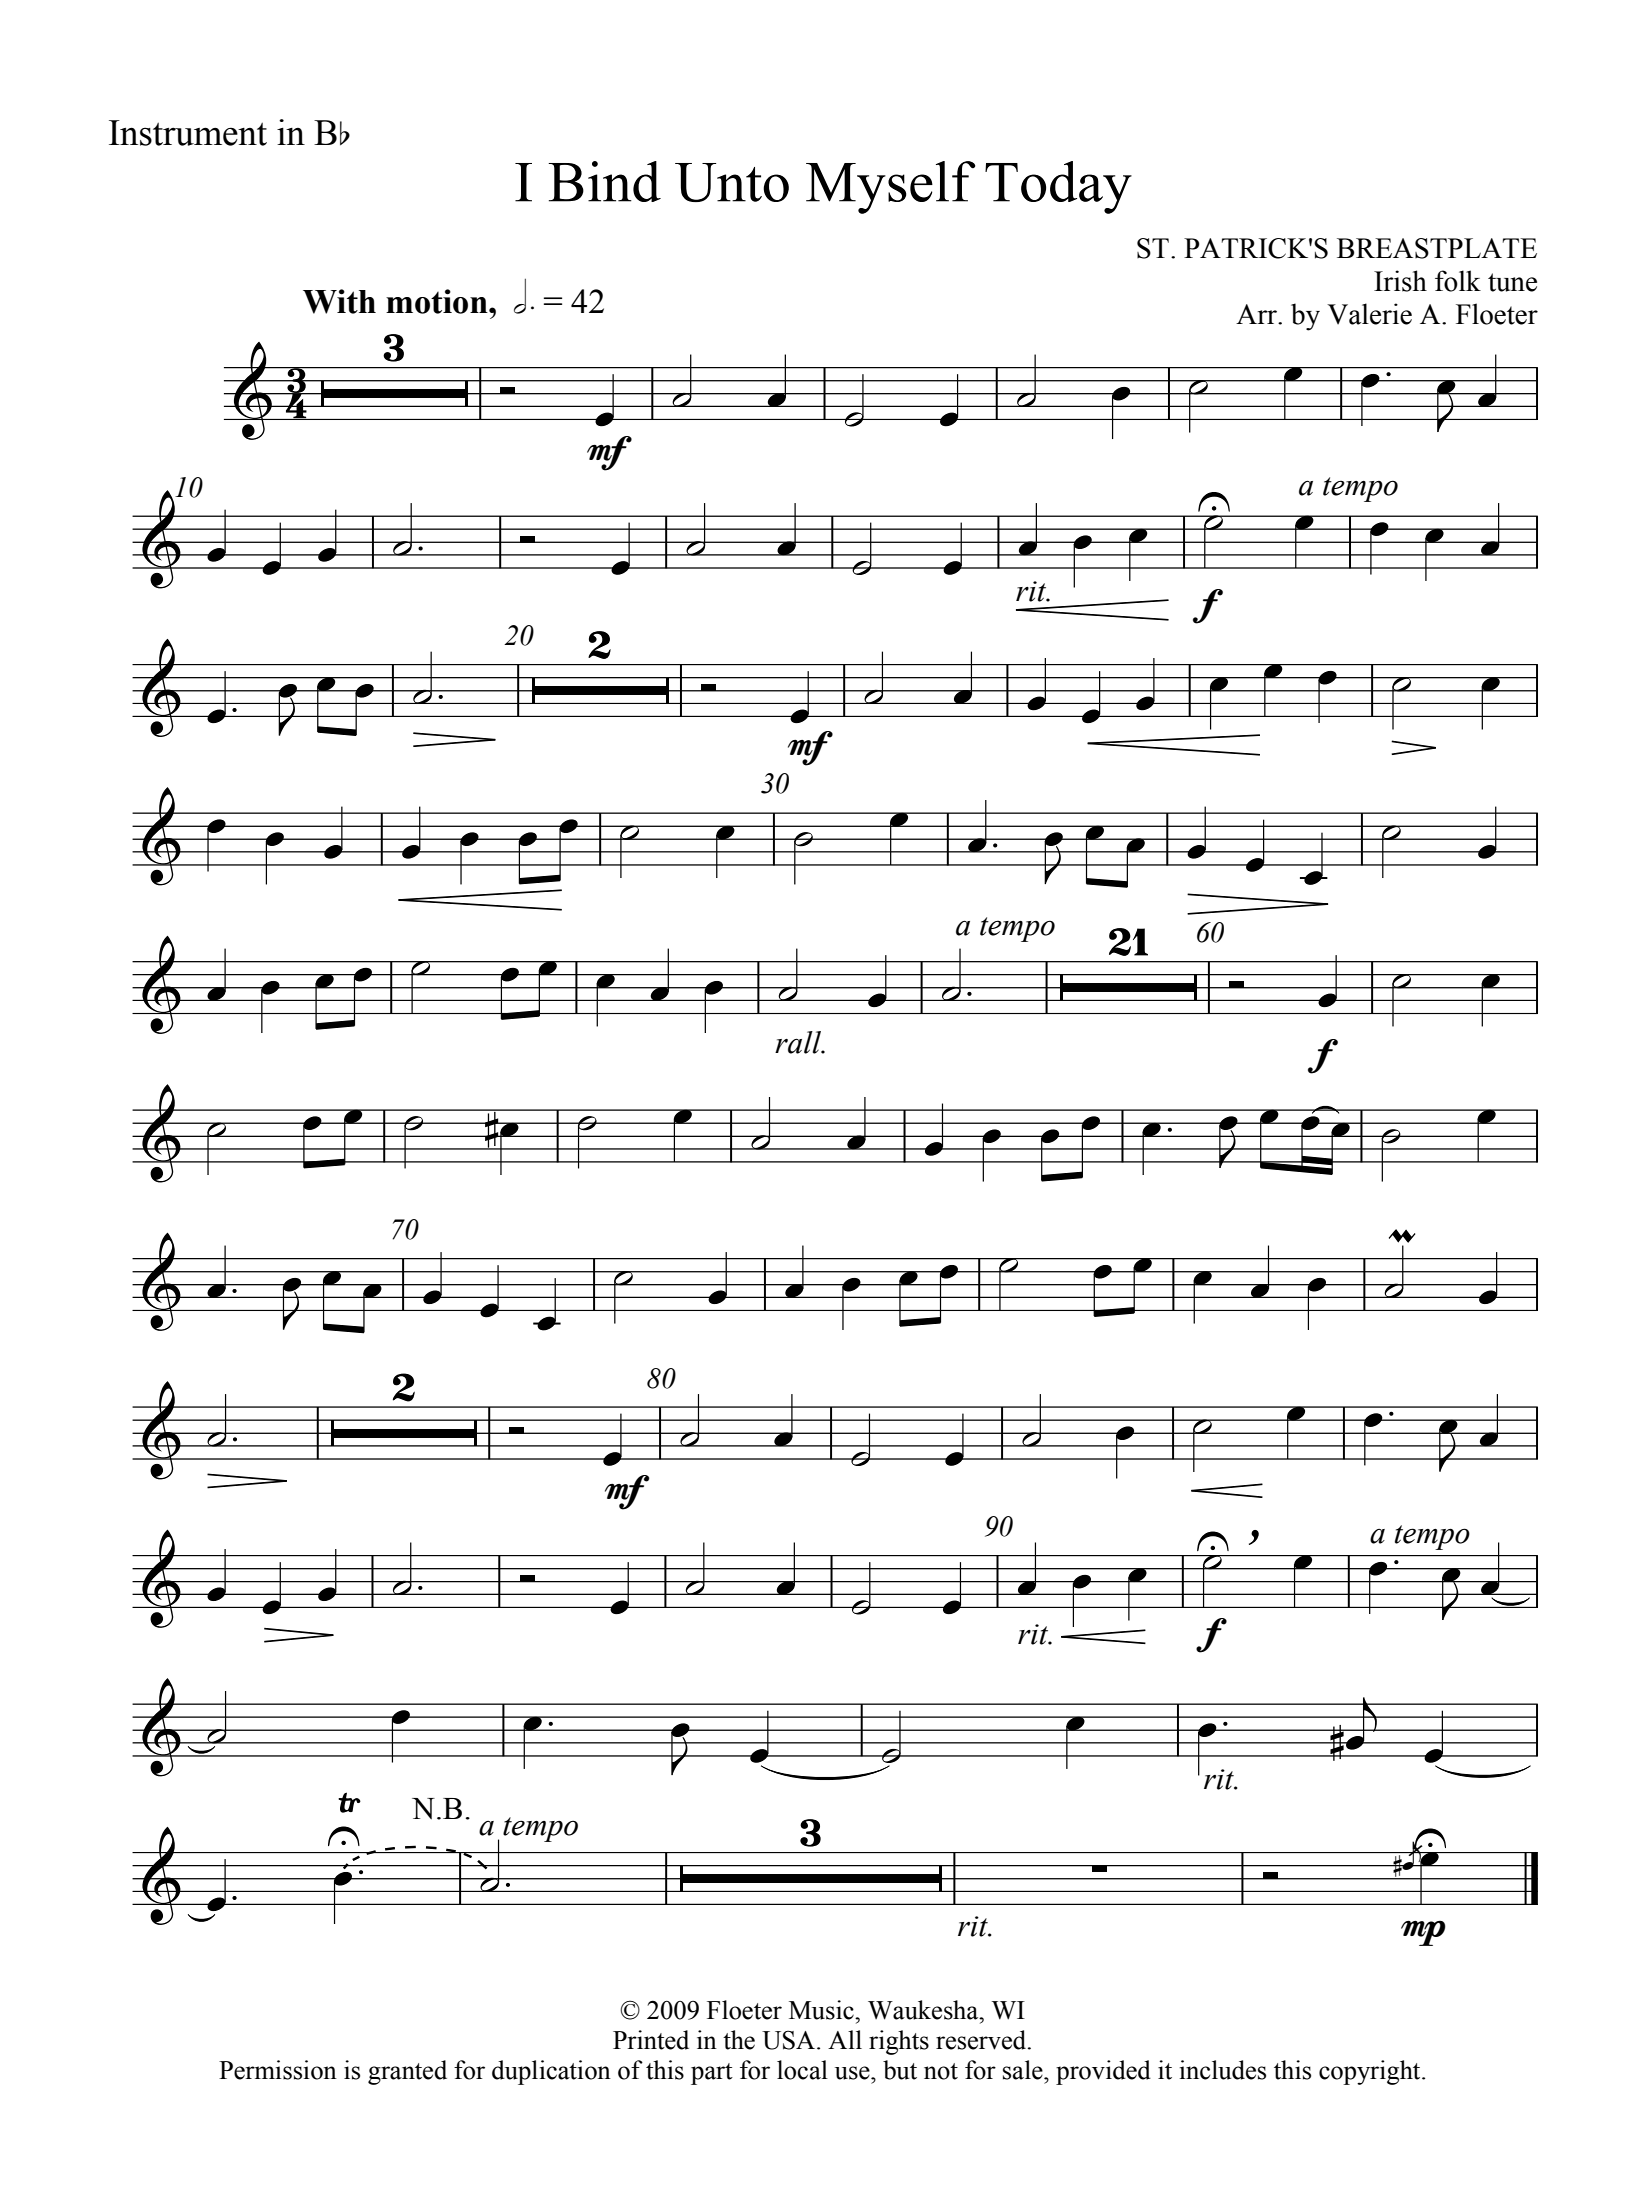 This screenshot has width=1646, height=2194. I want to click on Music, so click(822, 2010).
